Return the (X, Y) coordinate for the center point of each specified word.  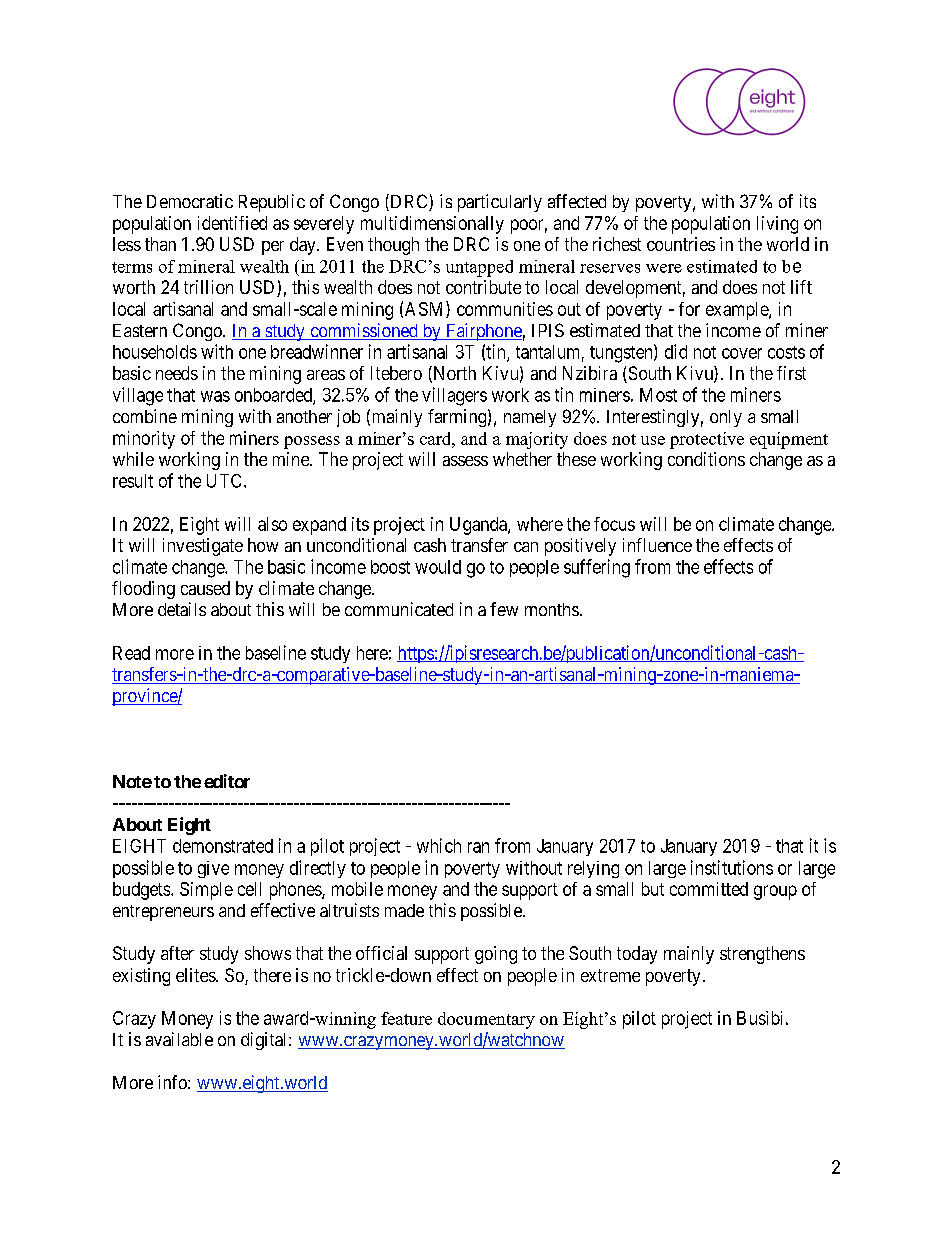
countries (681, 244)
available (179, 1039)
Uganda (479, 526)
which (439, 845)
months (552, 609)
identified (232, 223)
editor (227, 781)
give (213, 869)
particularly (500, 203)
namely (530, 418)
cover (742, 353)
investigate (203, 547)
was (215, 396)
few (504, 609)
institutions (732, 867)
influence (657, 545)
